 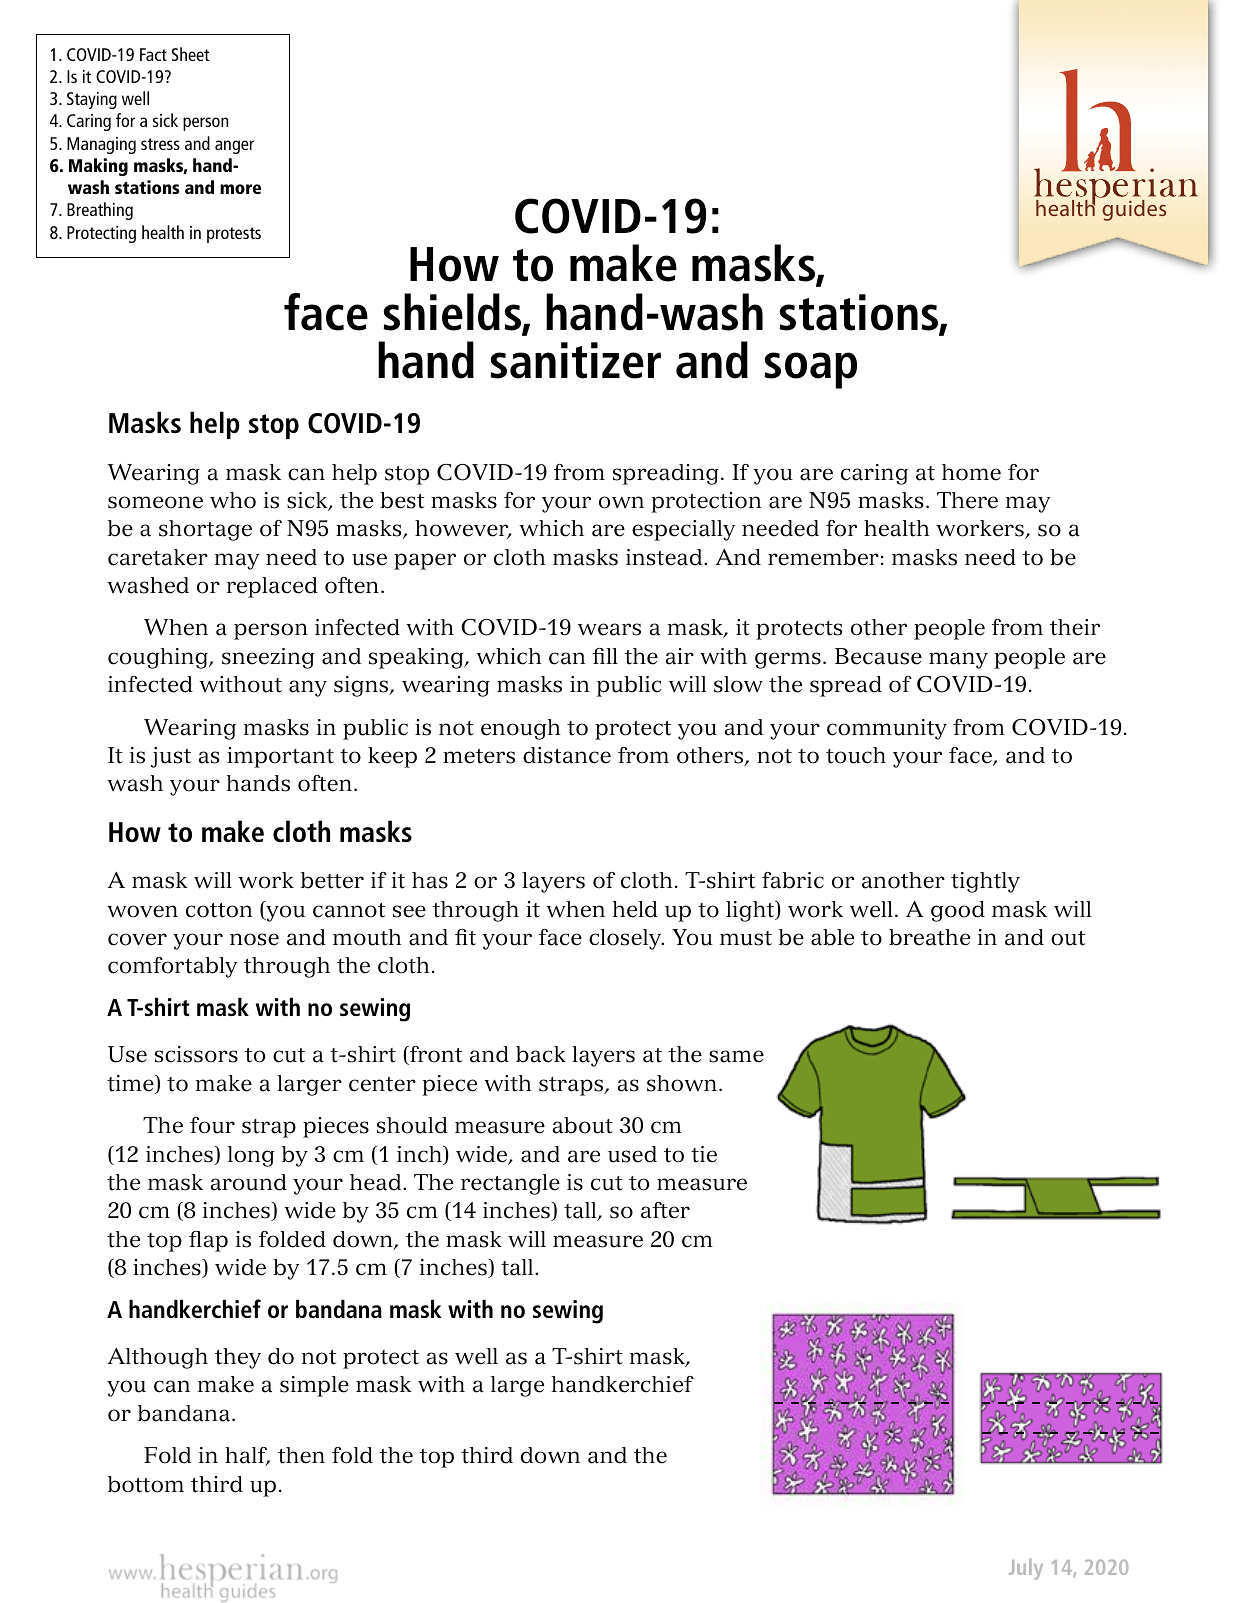 I want to click on nose, so click(x=254, y=939).
